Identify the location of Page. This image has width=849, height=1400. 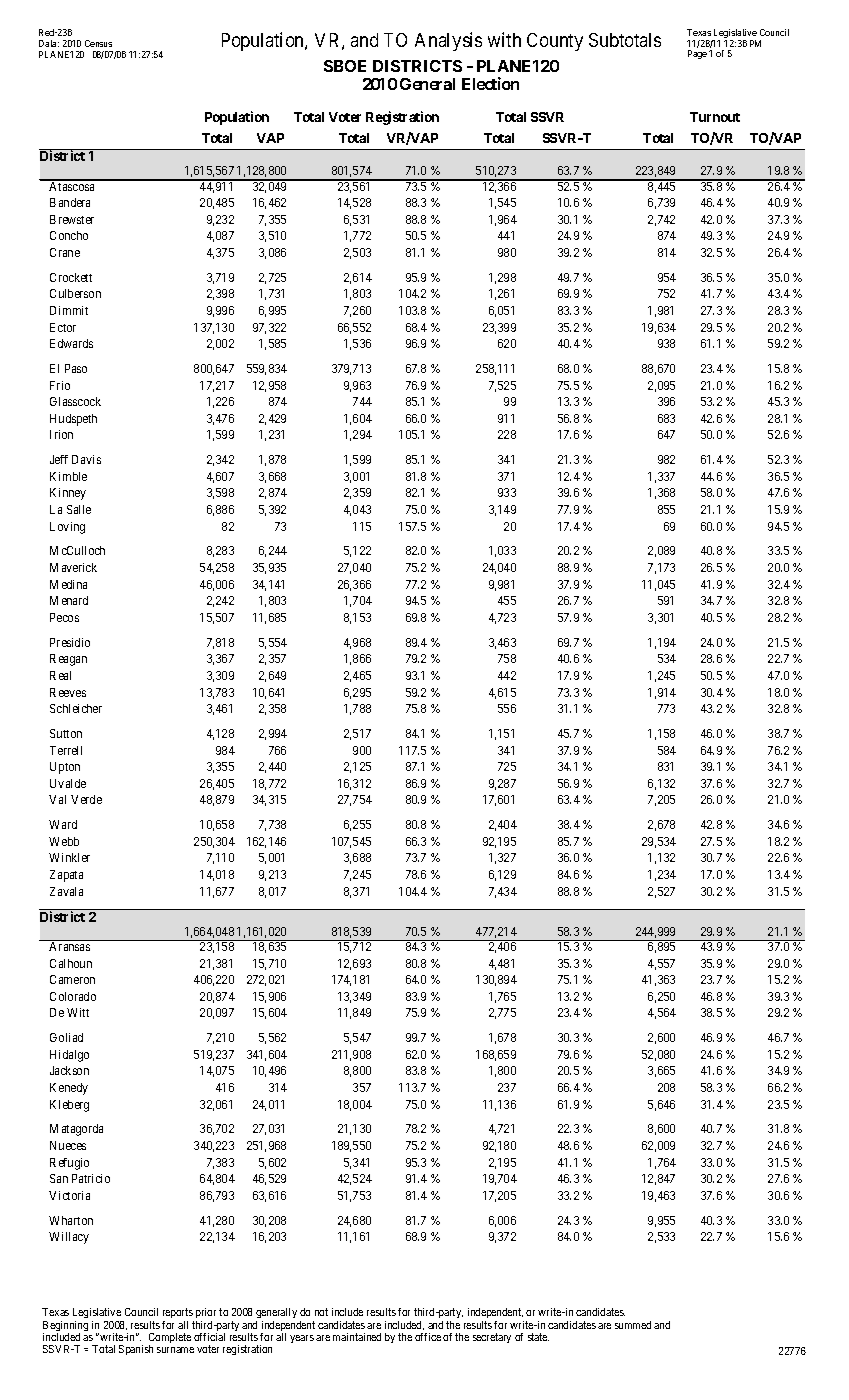
(697, 54).
